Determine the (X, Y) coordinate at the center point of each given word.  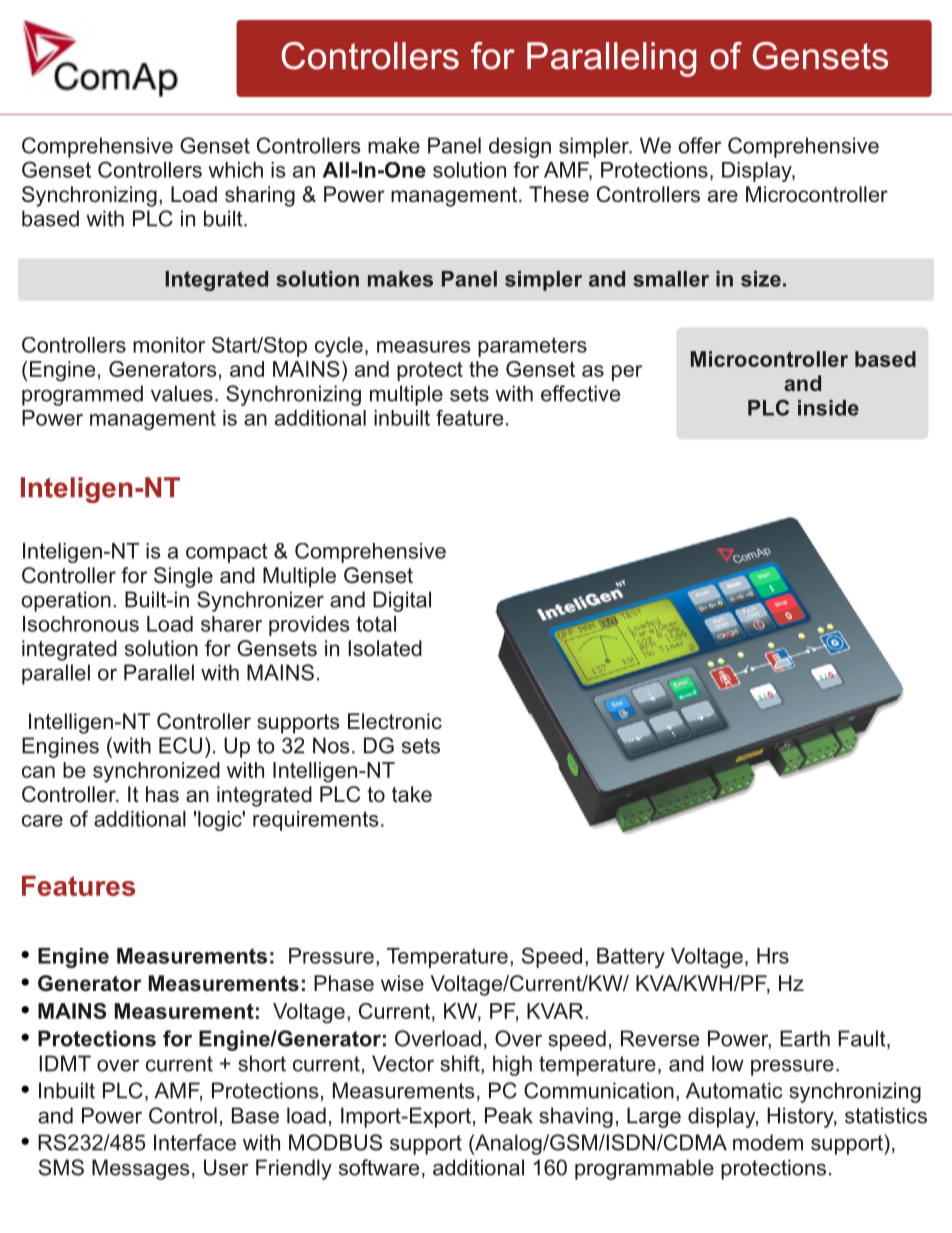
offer (699, 145)
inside (828, 408)
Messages (141, 1169)
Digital (402, 601)
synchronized (156, 772)
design (520, 147)
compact (227, 553)
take (412, 794)
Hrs (773, 956)
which (235, 170)
